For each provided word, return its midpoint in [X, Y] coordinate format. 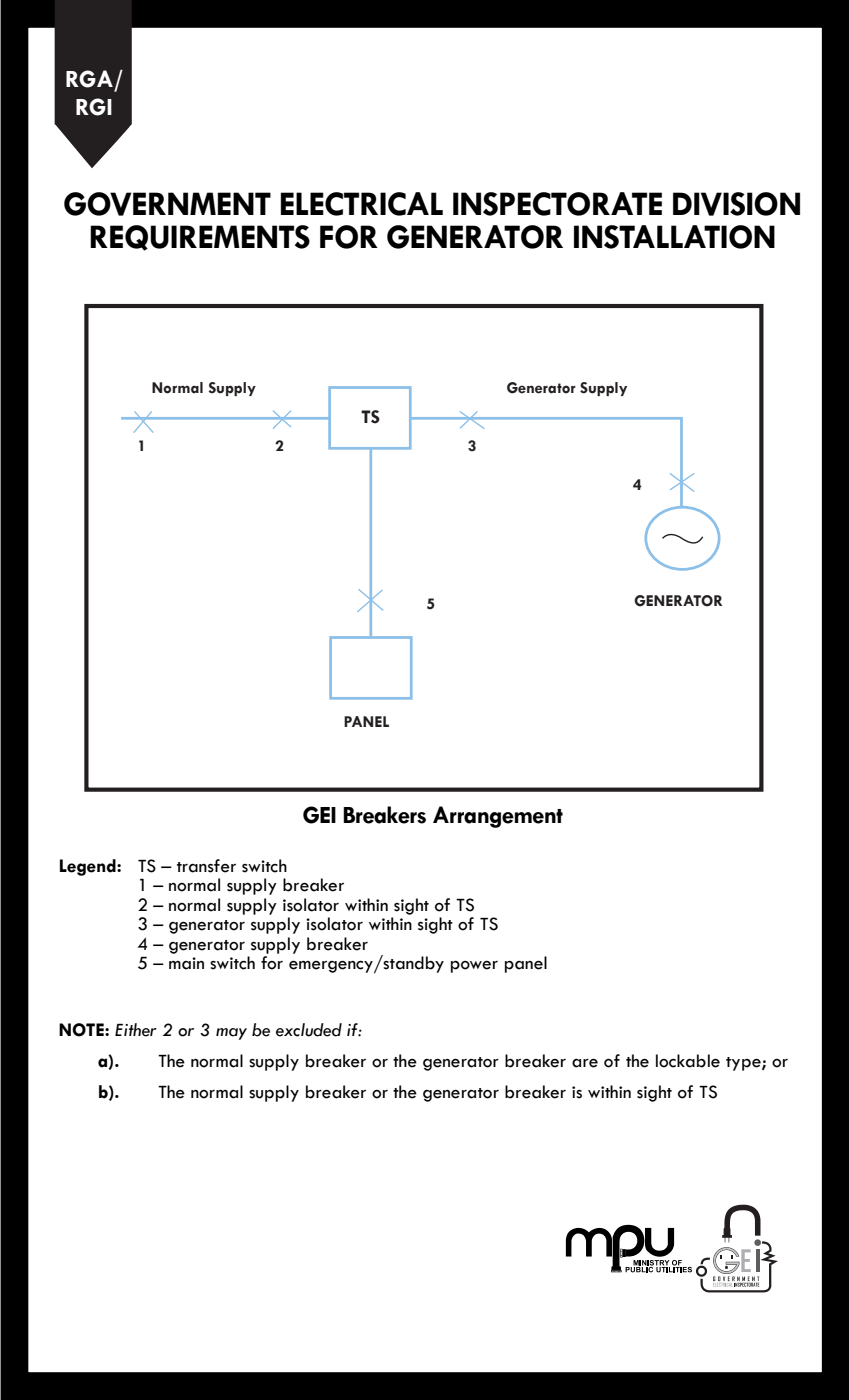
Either [136, 1030]
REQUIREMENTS [200, 238]
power [474, 967]
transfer [206, 866]
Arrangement [498, 817]
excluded [309, 1030]
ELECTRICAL [362, 204]
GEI [319, 815]
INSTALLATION [674, 237]
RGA [89, 79]
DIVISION [736, 204]
